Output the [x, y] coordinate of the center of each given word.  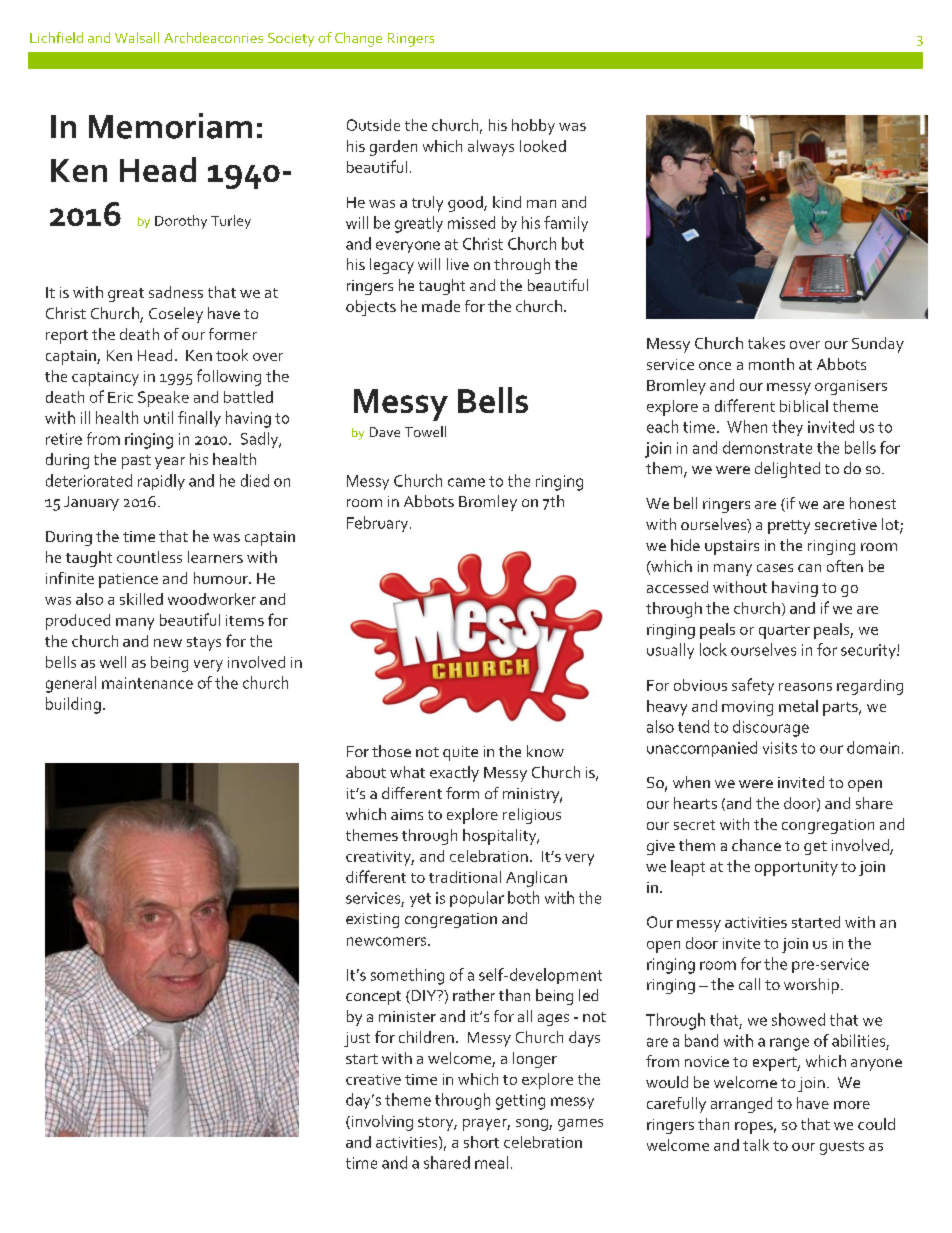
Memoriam [170, 126]
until [158, 417]
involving [381, 1123]
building [73, 705]
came [466, 482]
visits [780, 748]
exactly [454, 774]
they [787, 428]
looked [543, 146]
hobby [533, 127]
